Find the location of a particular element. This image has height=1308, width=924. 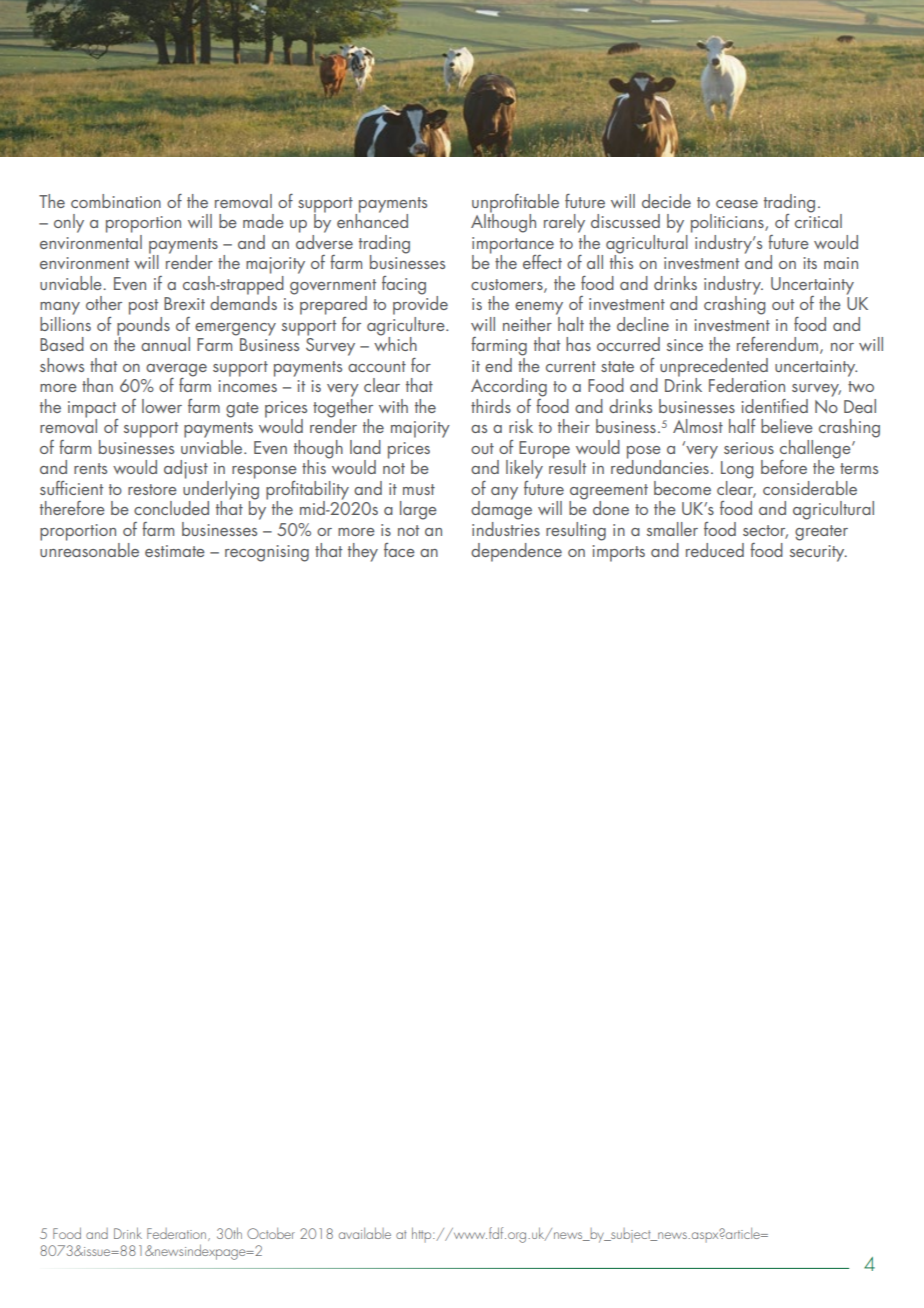

combination is located at coordinates (116, 201).
